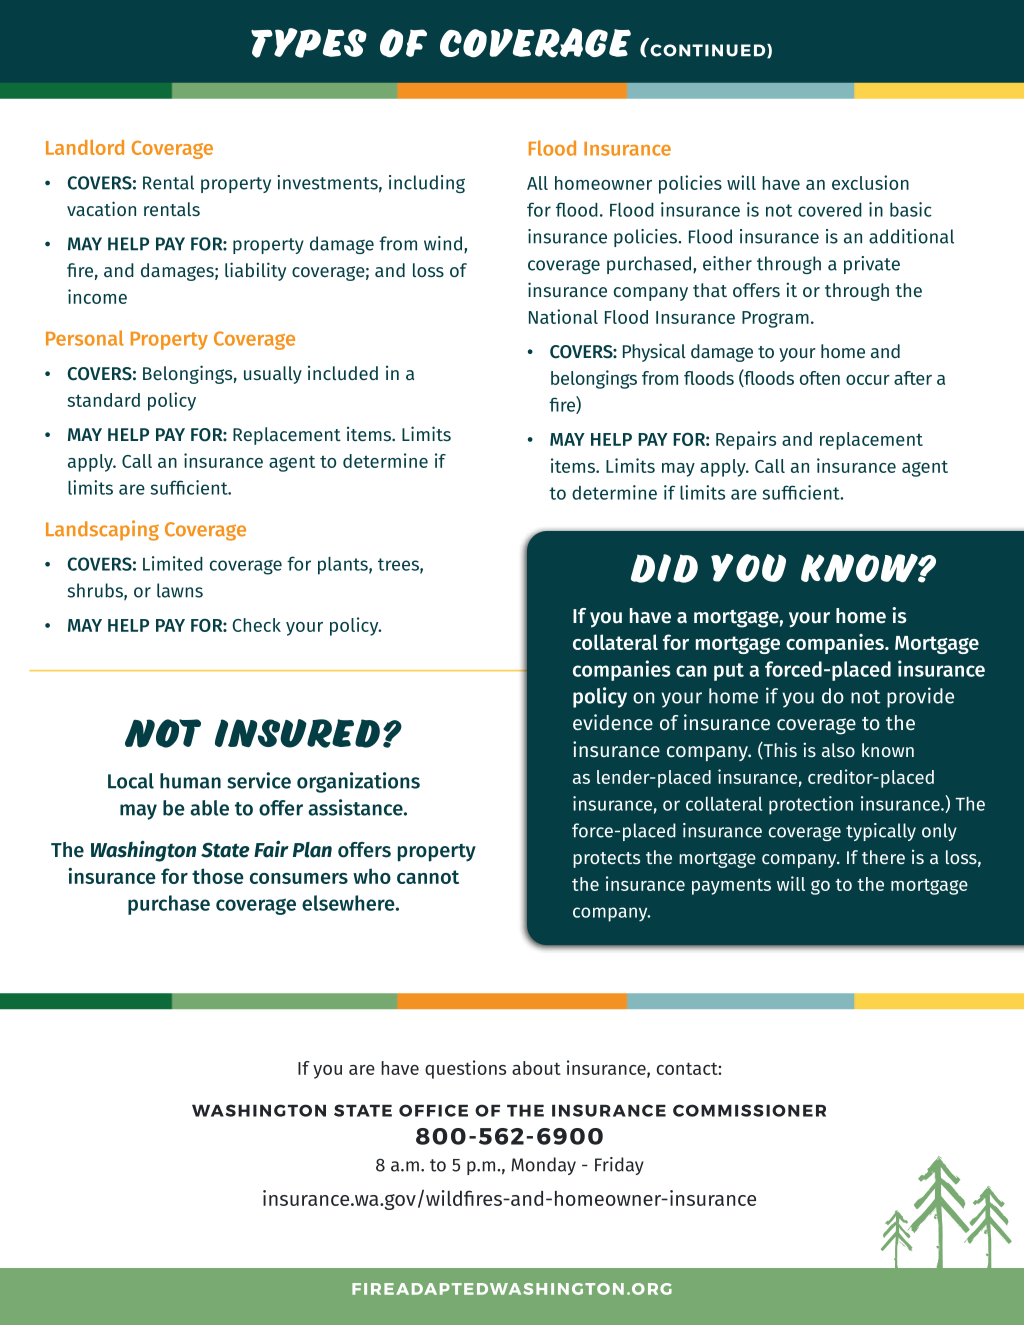 The height and width of the screenshot is (1325, 1024). What do you see at coordinates (543, 1166) in the screenshot?
I see `Monday` at bounding box center [543, 1166].
